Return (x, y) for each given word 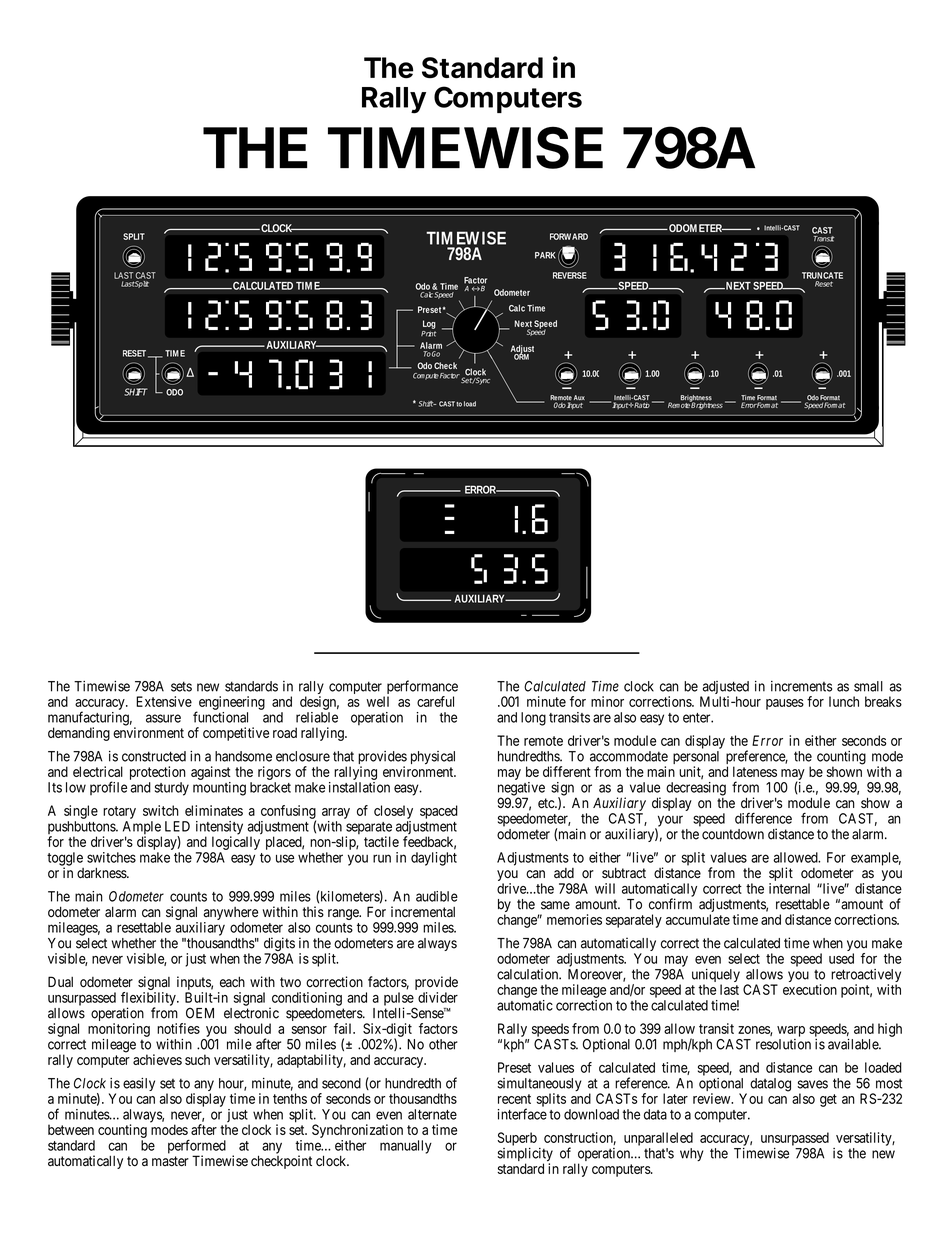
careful (435, 701)
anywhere (231, 913)
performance (421, 688)
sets (181, 686)
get (828, 1100)
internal (789, 888)
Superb (517, 1139)
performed (197, 1148)
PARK (545, 255)
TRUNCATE (822, 275)
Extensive (164, 701)
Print (428, 334)
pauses (785, 704)
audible (437, 896)
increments (801, 686)
